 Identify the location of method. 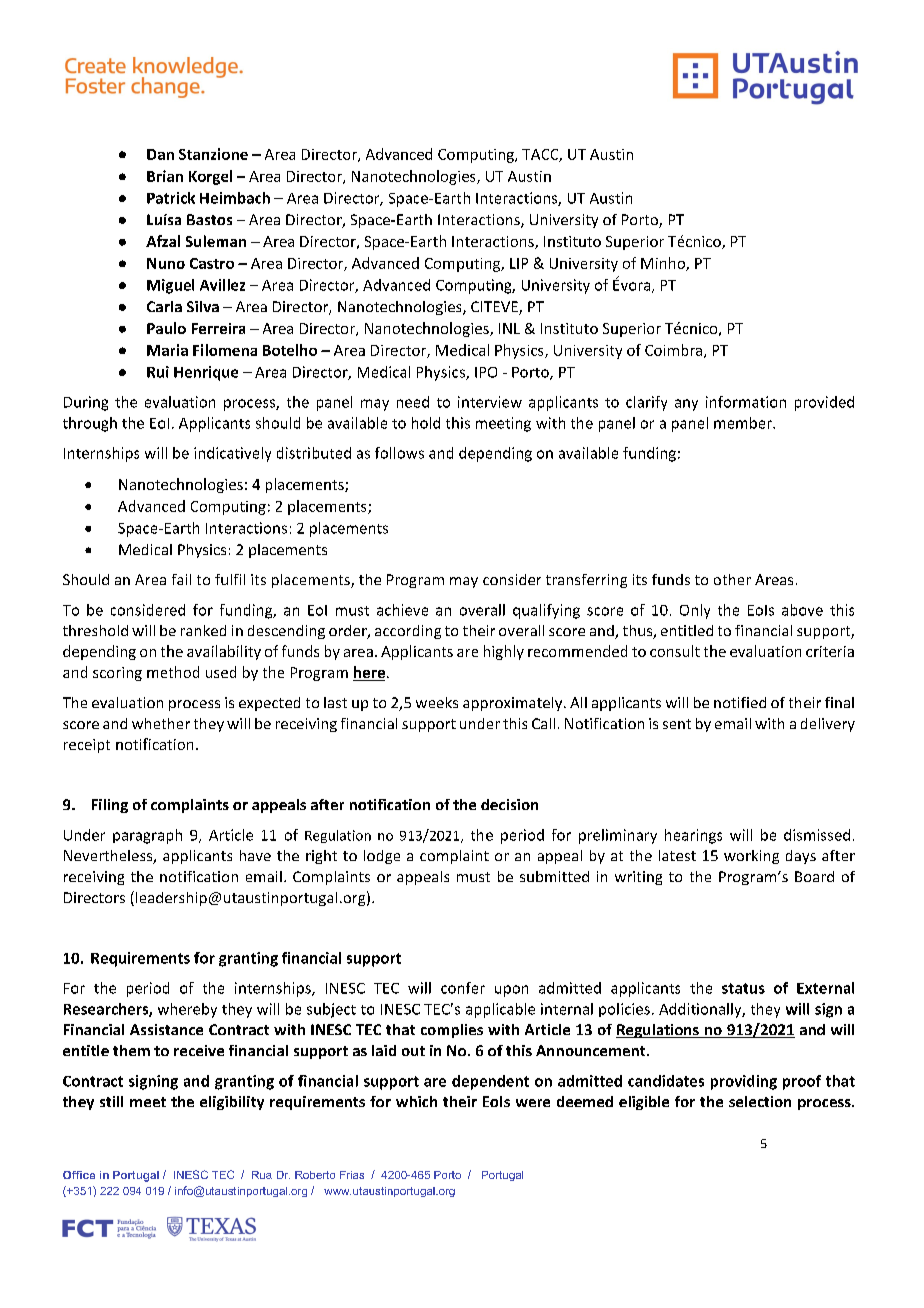
(173, 672).
